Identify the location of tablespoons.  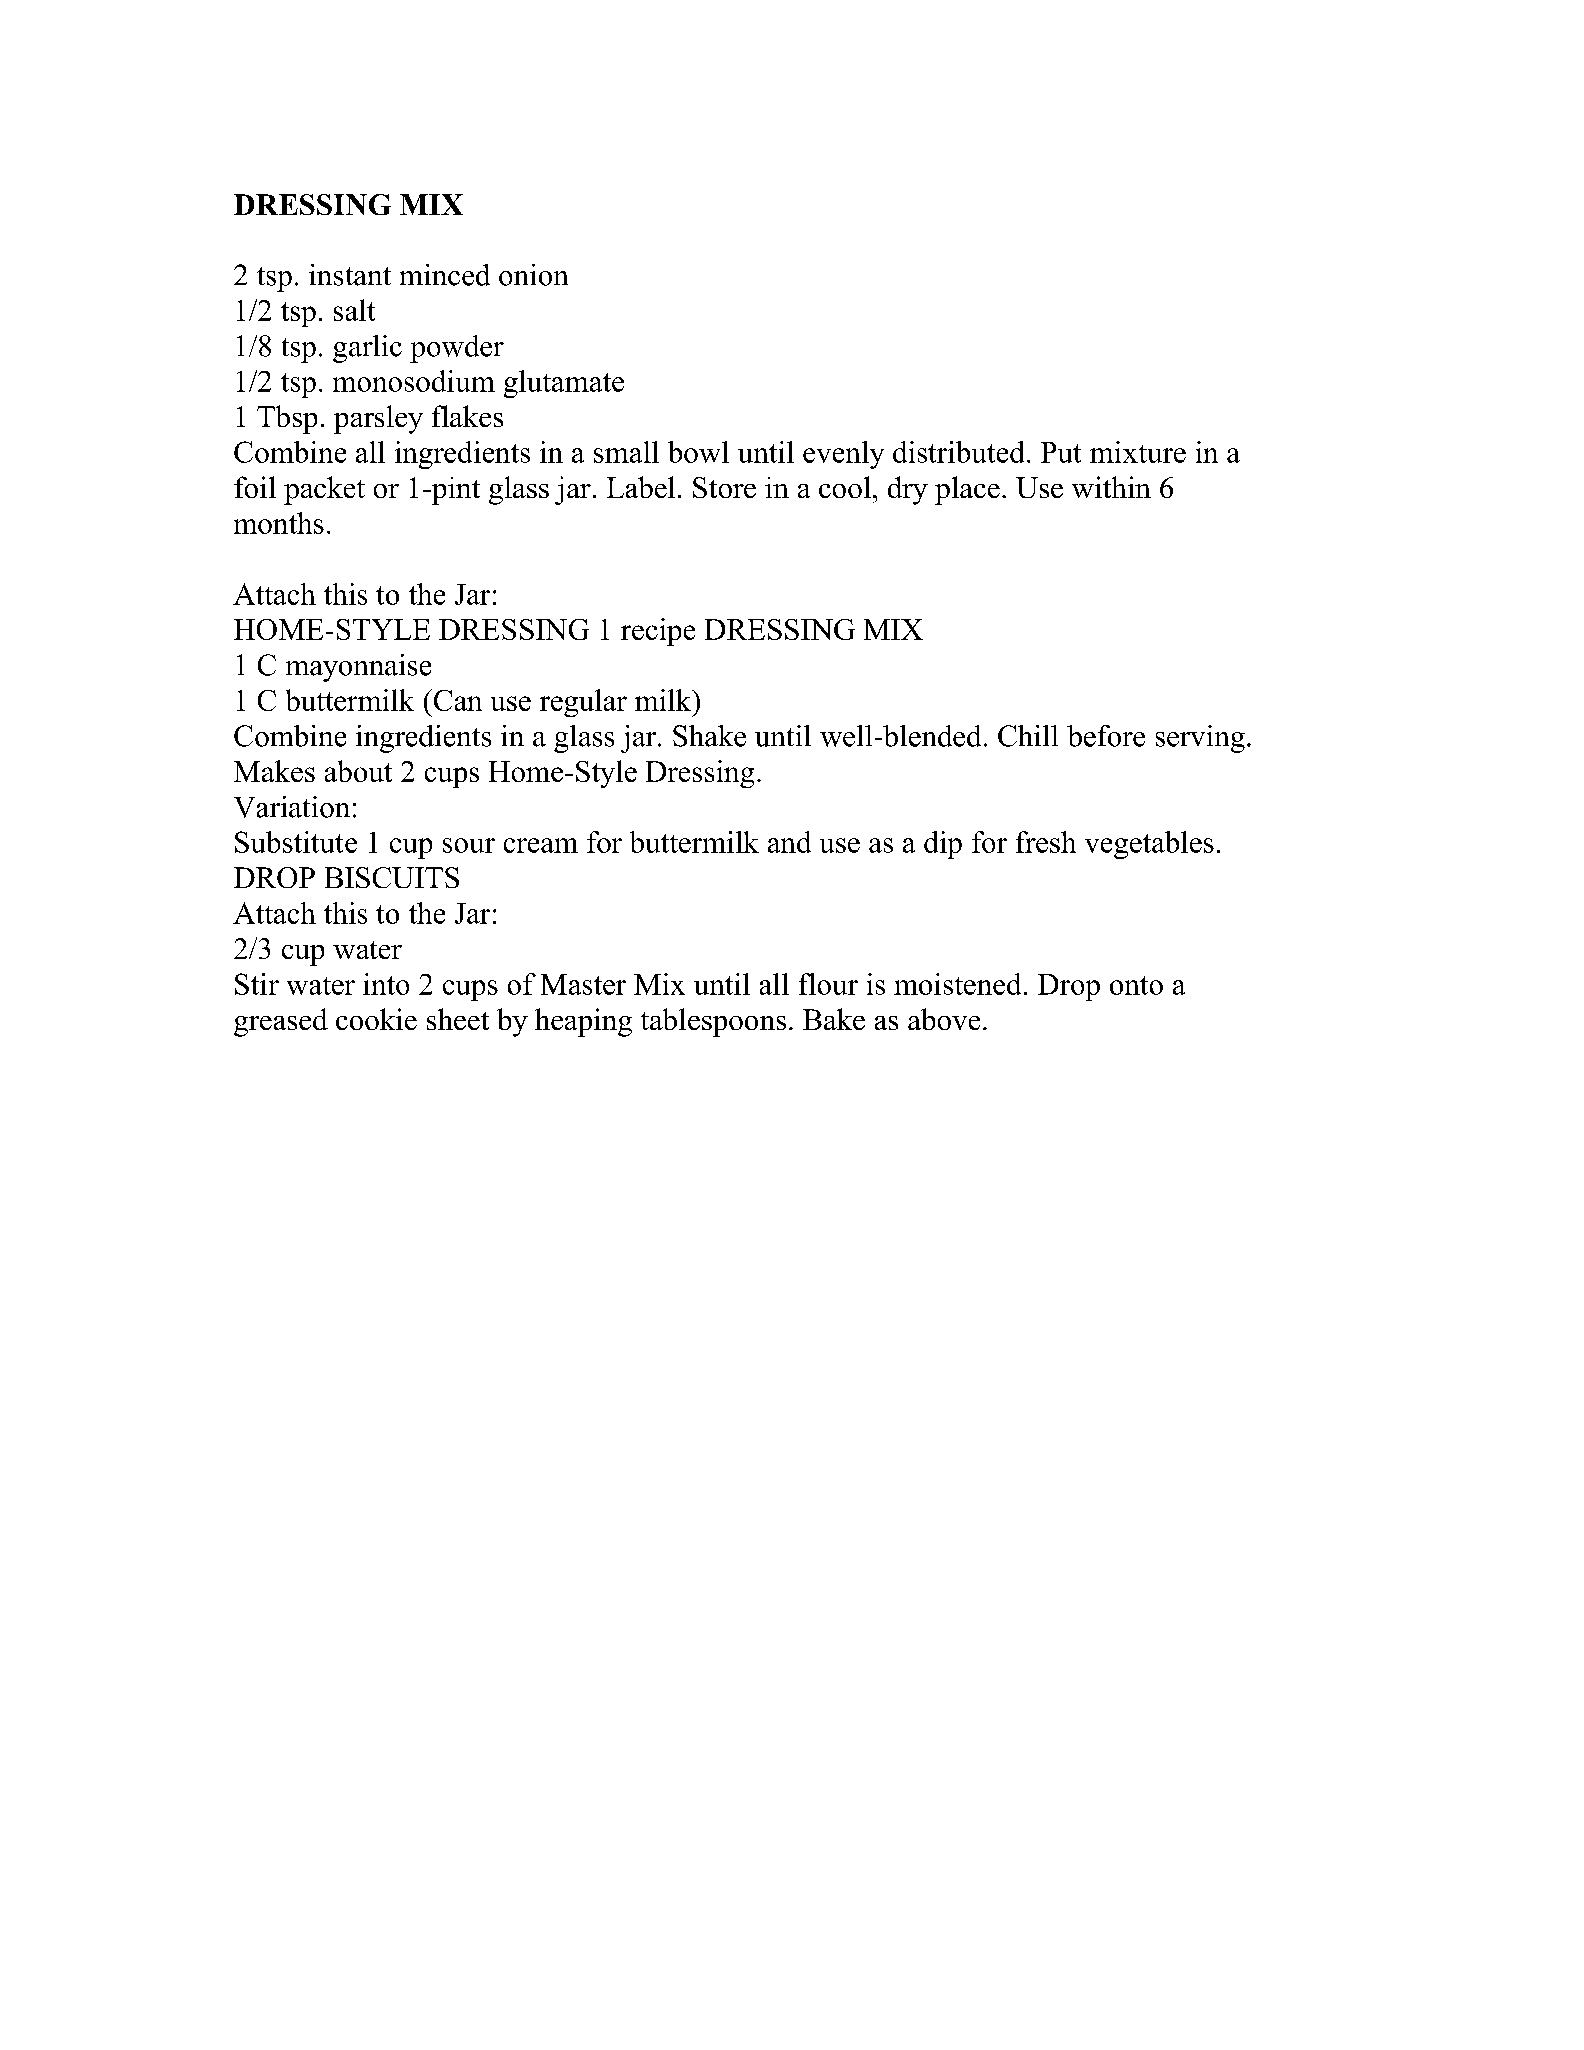
(713, 1022).
